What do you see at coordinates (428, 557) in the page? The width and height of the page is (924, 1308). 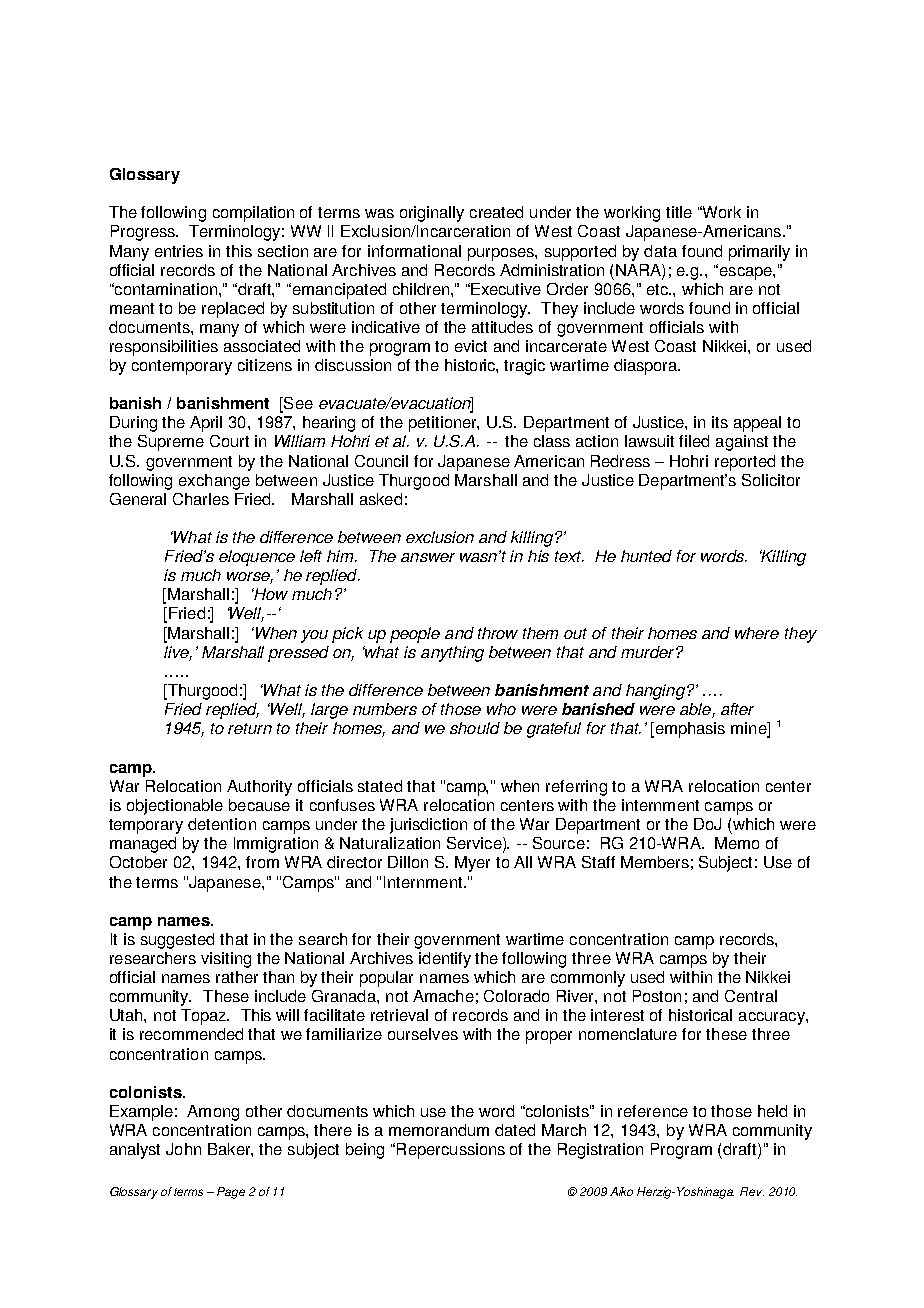 I see `answer` at bounding box center [428, 557].
